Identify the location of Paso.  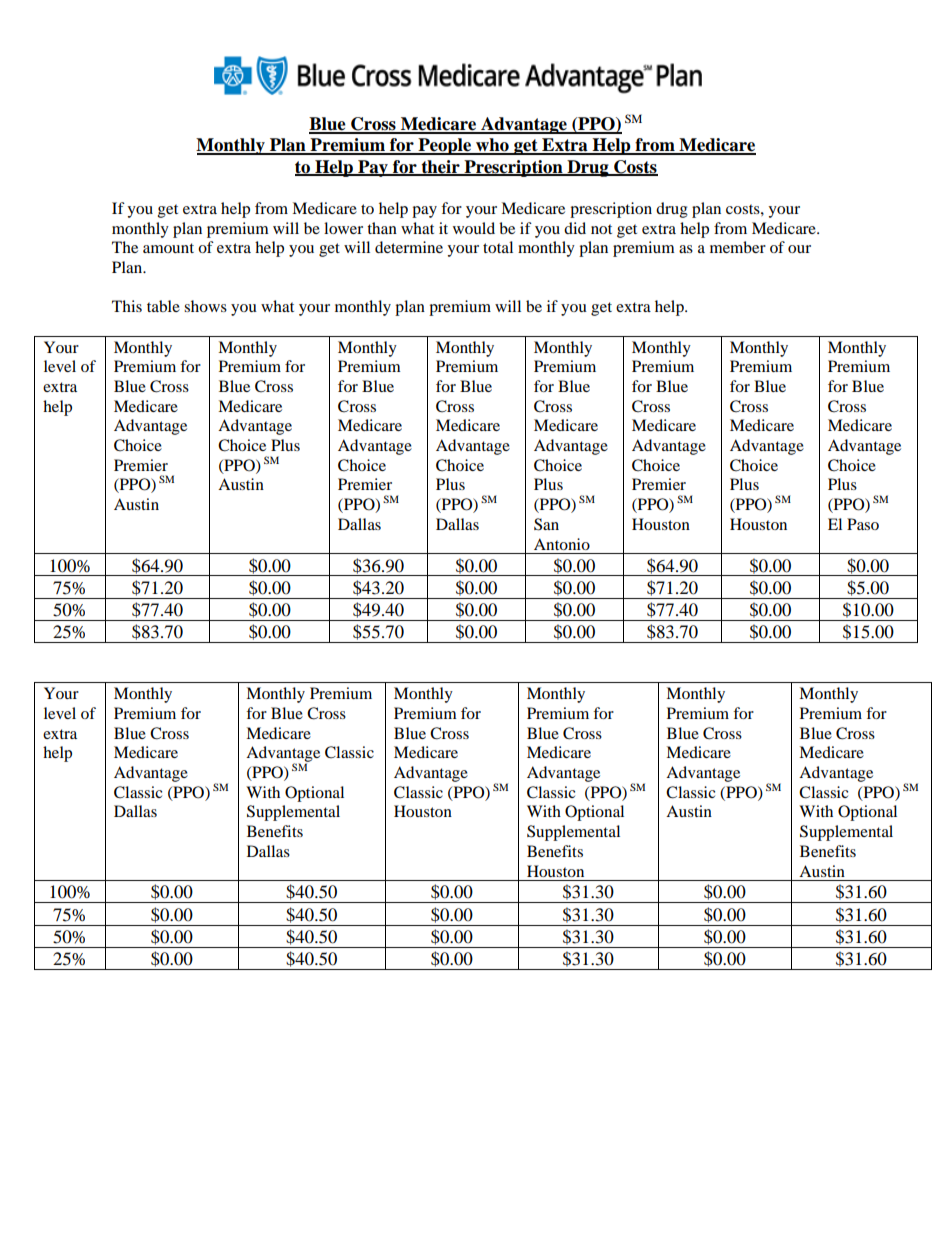
(863, 524).
